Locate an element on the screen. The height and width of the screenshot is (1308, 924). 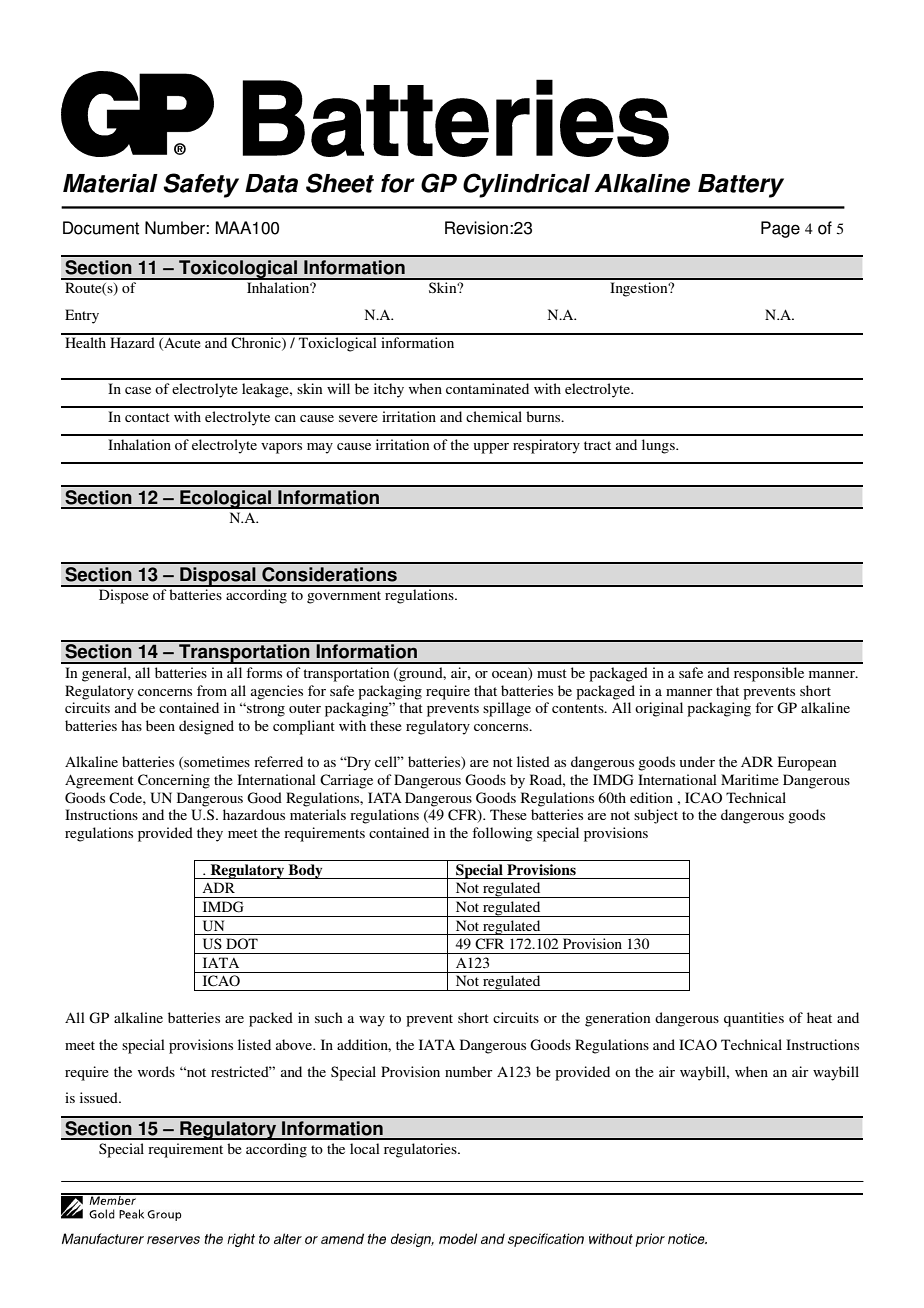
they is located at coordinates (210, 834).
